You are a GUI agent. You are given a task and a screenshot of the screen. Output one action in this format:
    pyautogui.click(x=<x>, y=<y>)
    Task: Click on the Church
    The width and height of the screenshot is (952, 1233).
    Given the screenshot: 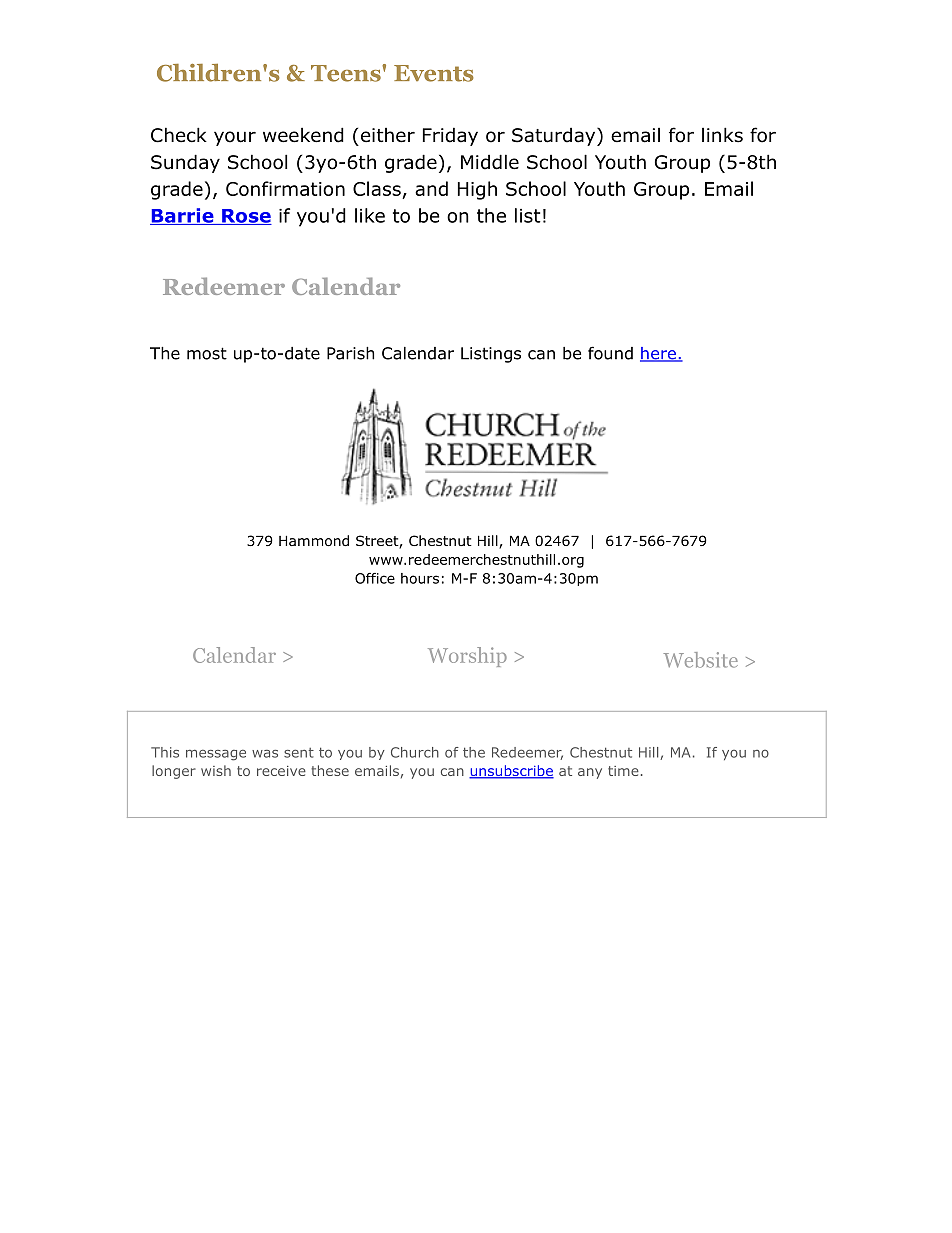 What is the action you would take?
    pyautogui.click(x=415, y=752)
